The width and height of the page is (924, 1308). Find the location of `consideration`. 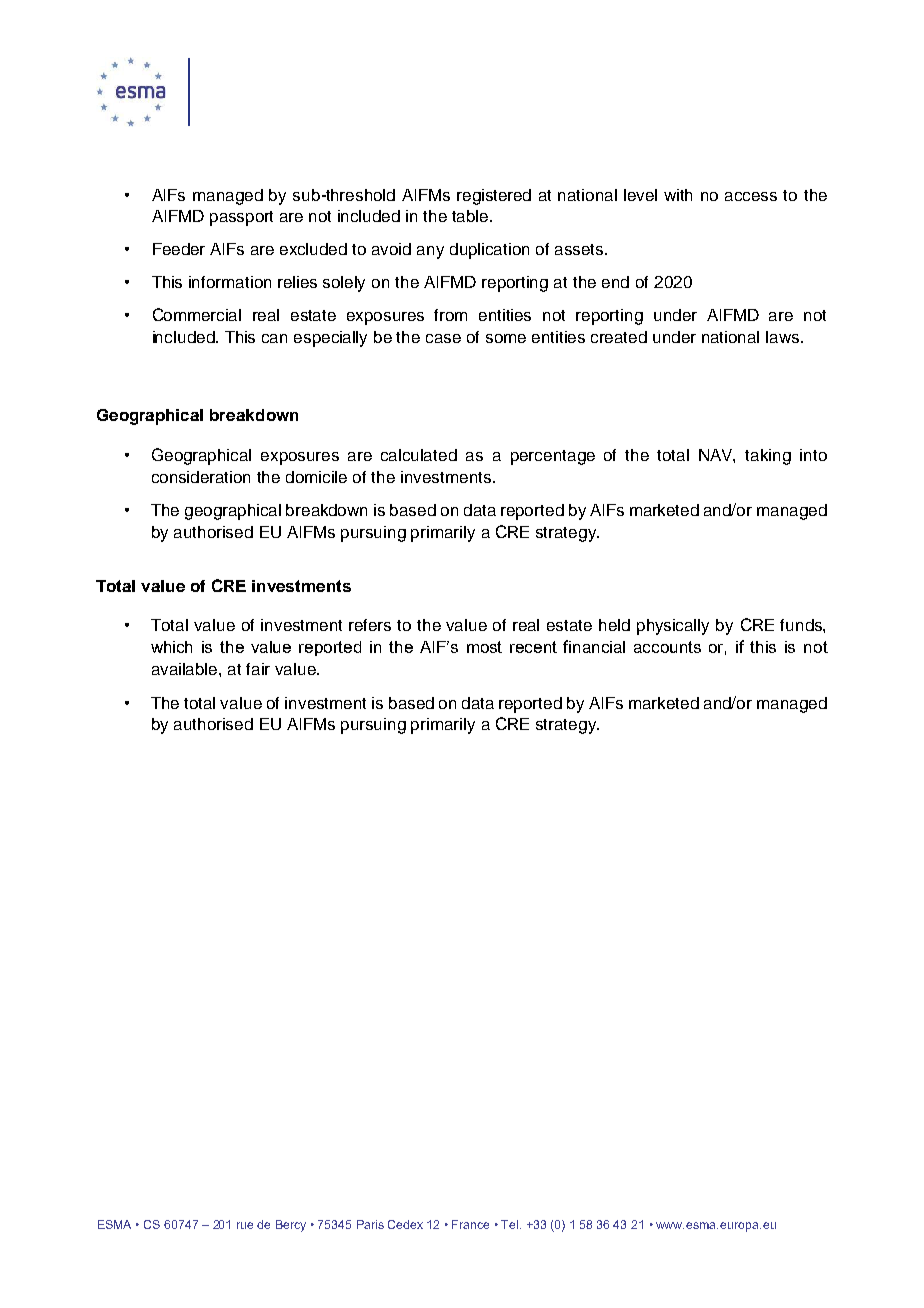

consideration is located at coordinates (201, 477).
